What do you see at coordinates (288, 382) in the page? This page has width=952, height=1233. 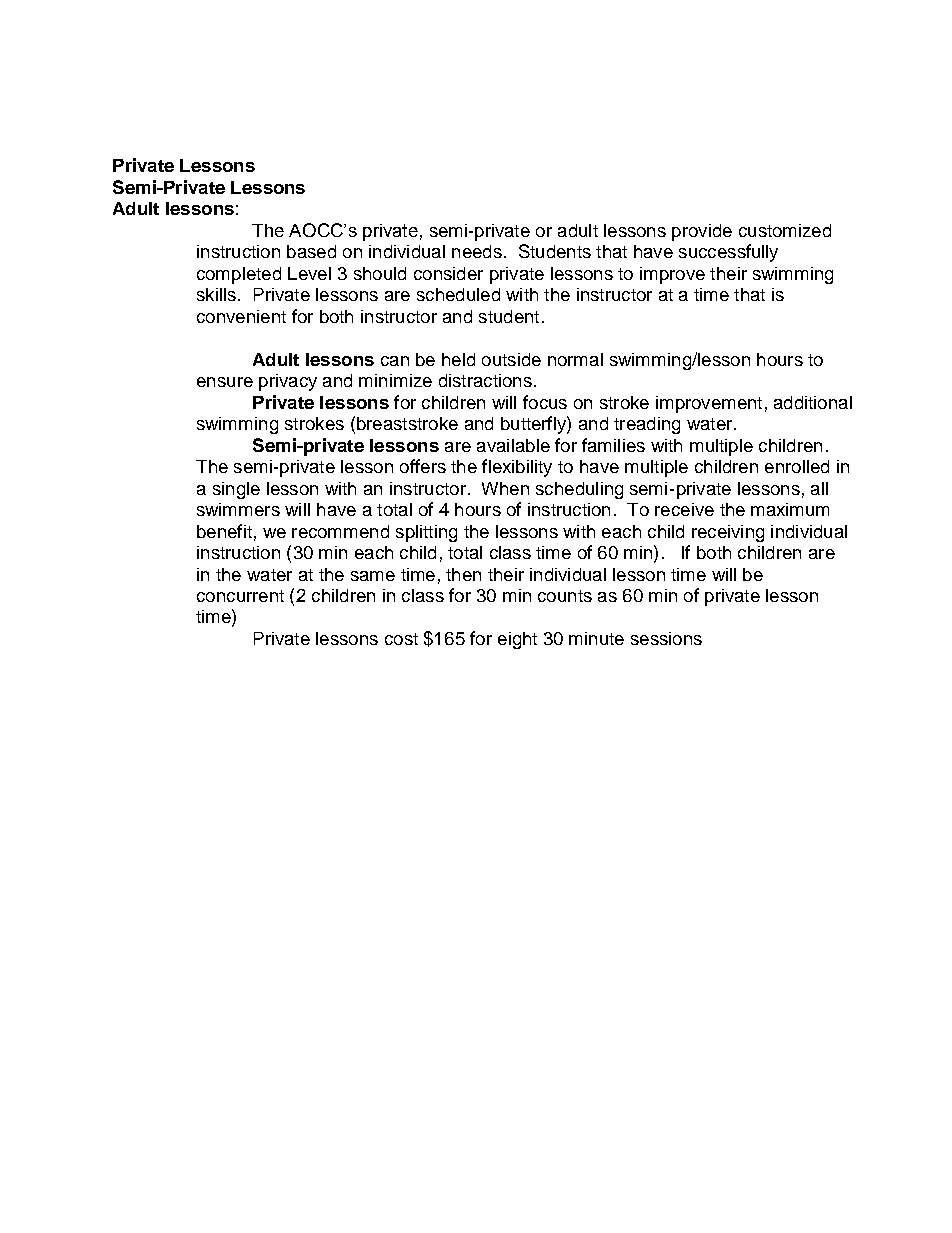 I see `privacy` at bounding box center [288, 382].
